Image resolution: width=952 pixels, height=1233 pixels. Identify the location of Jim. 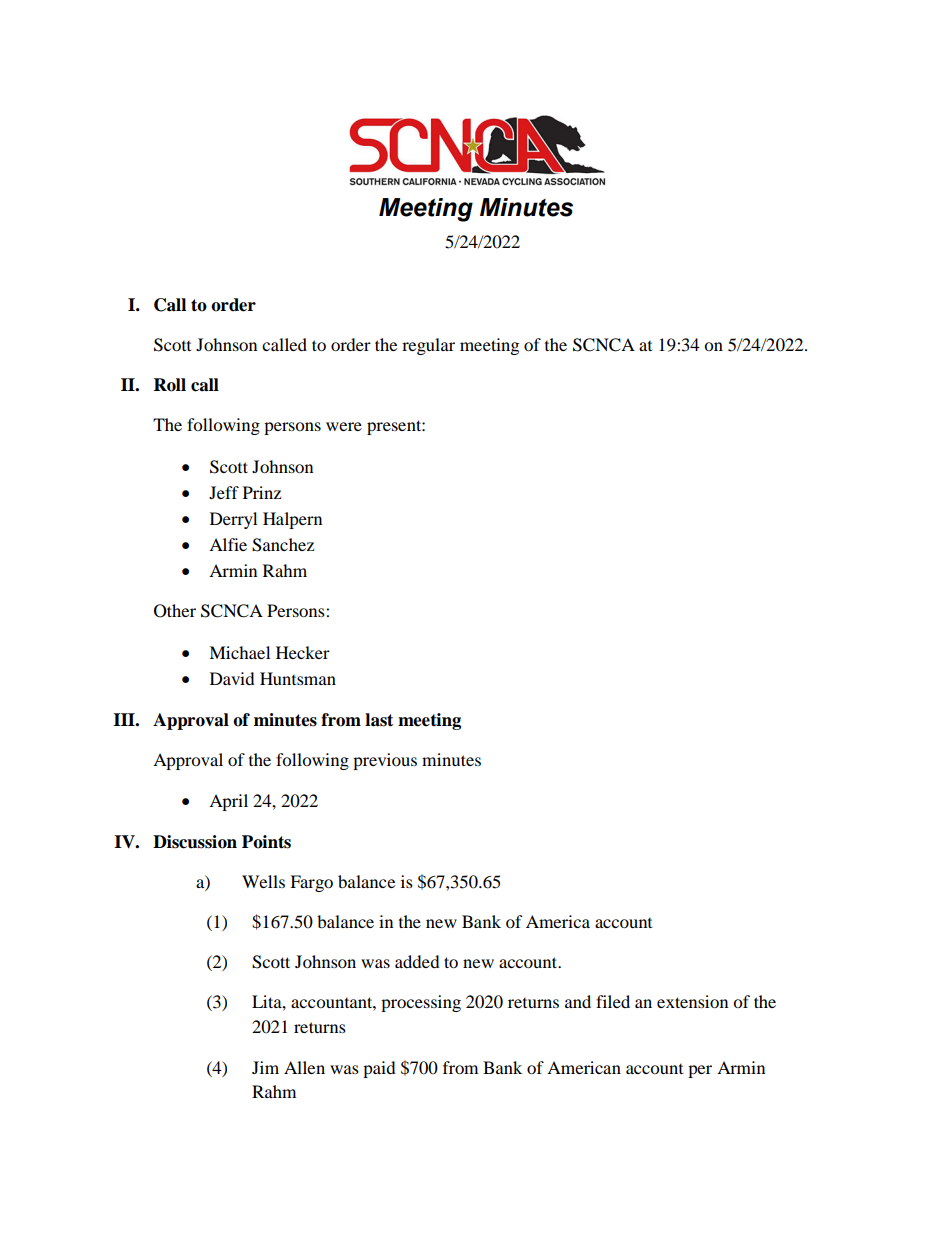
(265, 1067).
